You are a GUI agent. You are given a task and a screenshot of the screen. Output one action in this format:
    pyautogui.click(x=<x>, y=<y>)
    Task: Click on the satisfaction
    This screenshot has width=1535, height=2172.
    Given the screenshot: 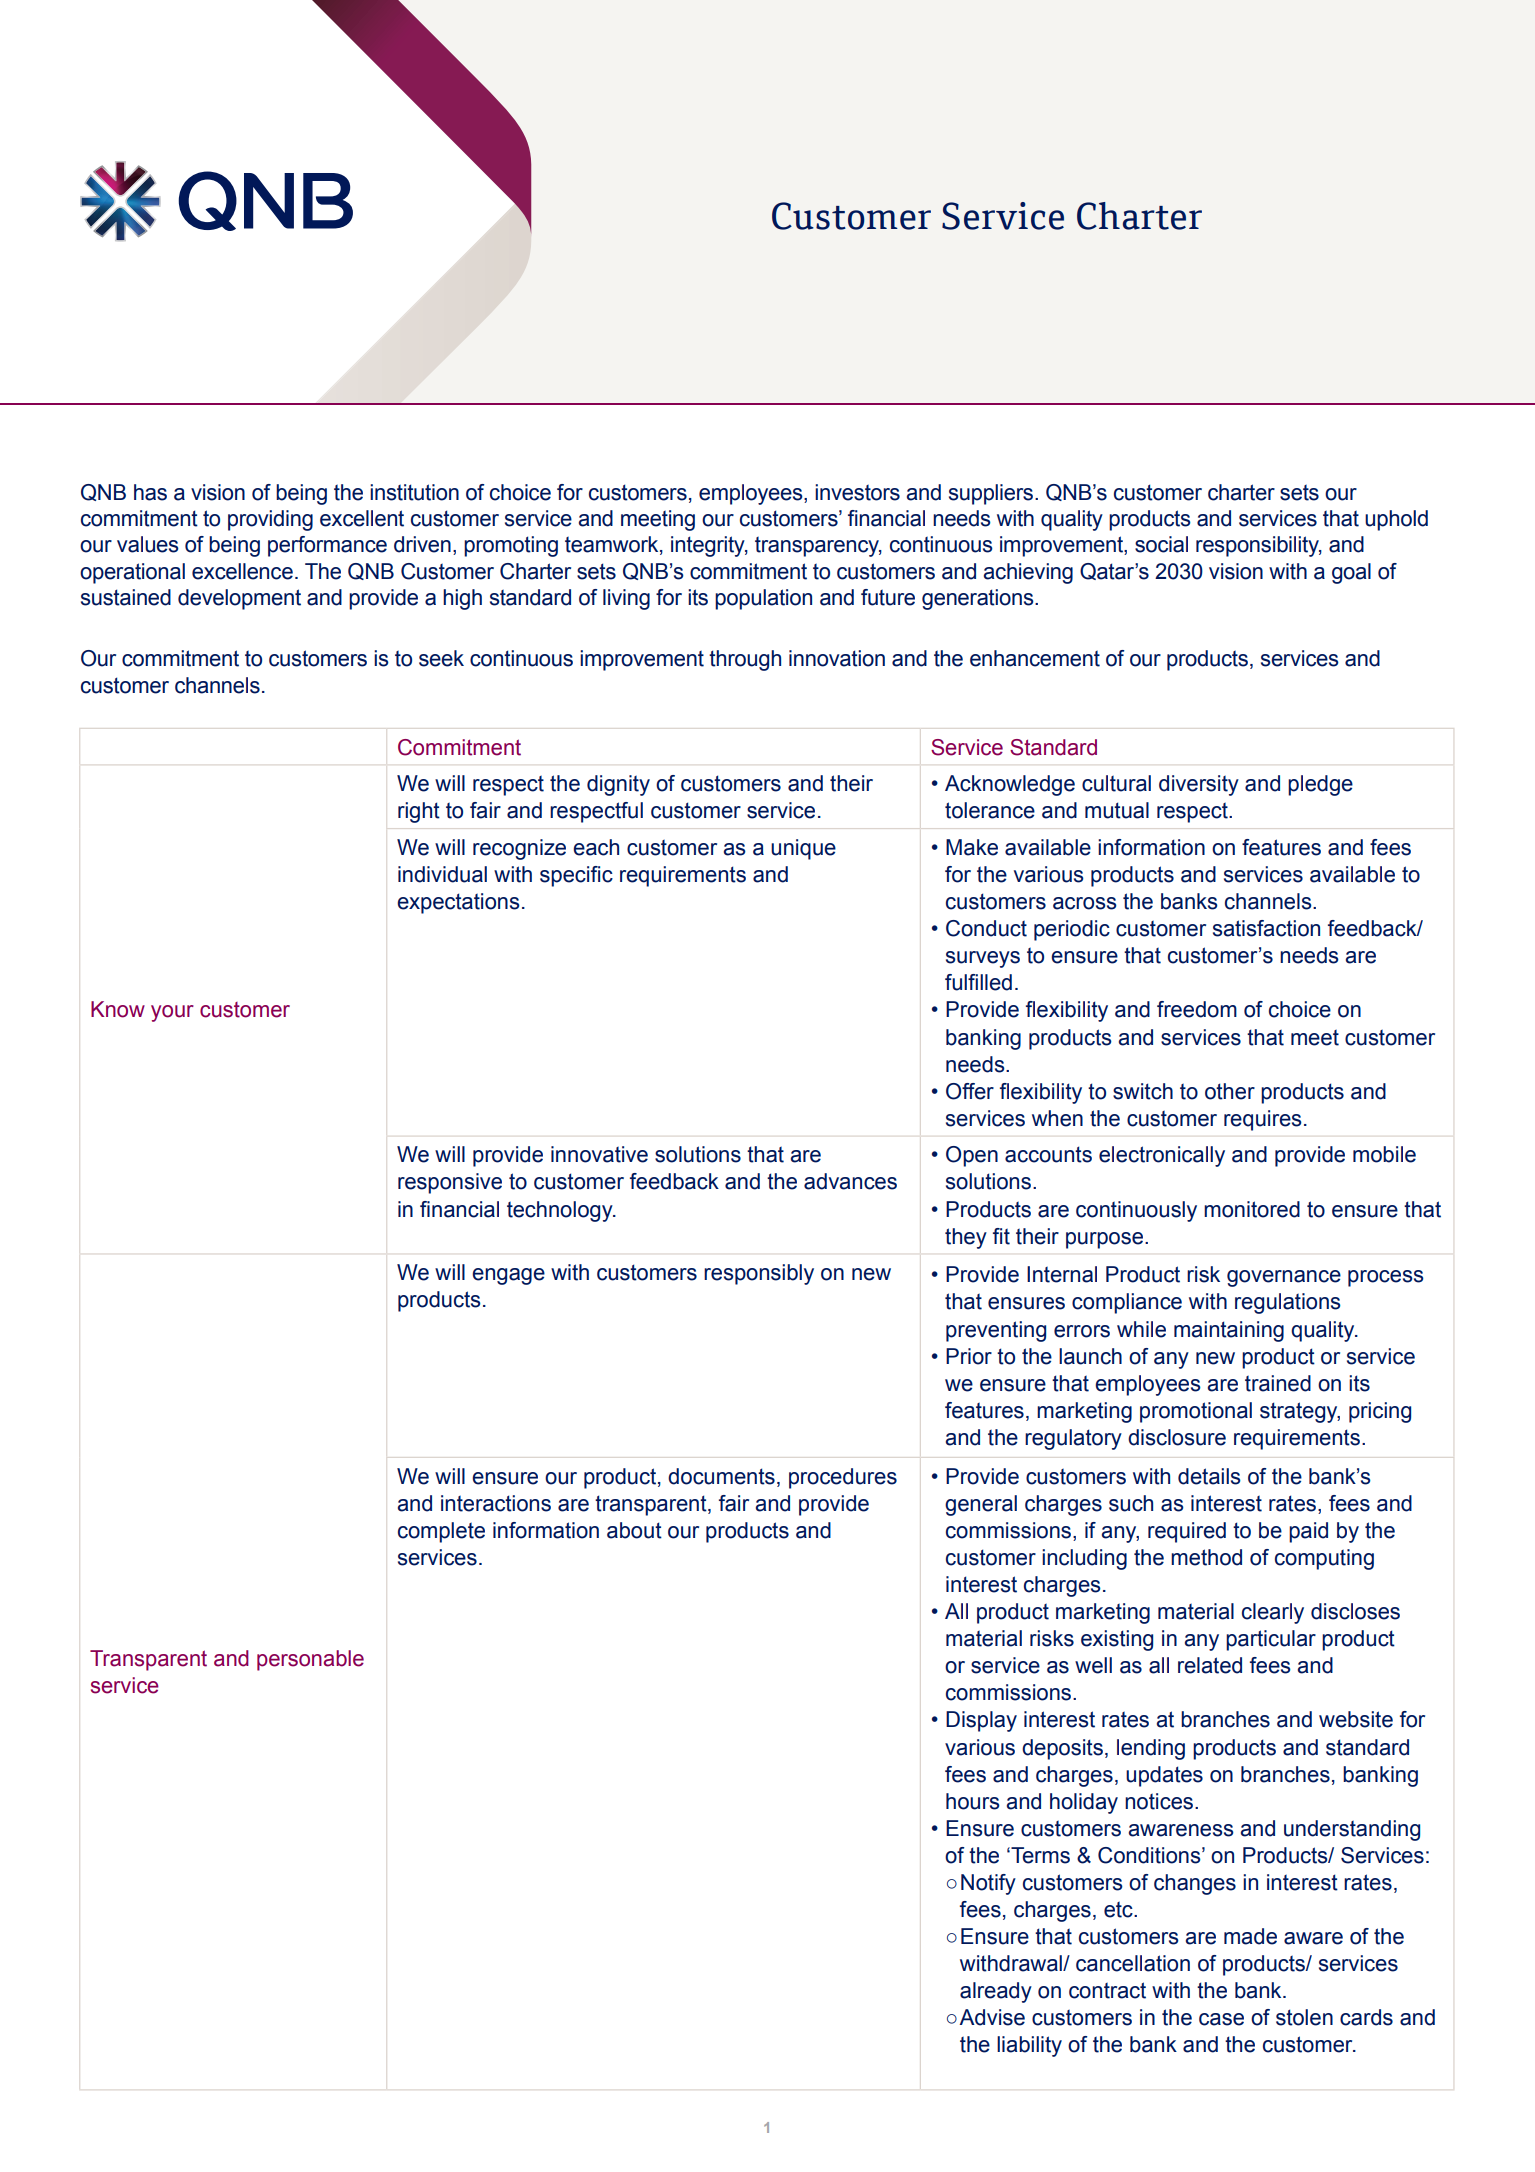 What is the action you would take?
    pyautogui.click(x=1266, y=928)
